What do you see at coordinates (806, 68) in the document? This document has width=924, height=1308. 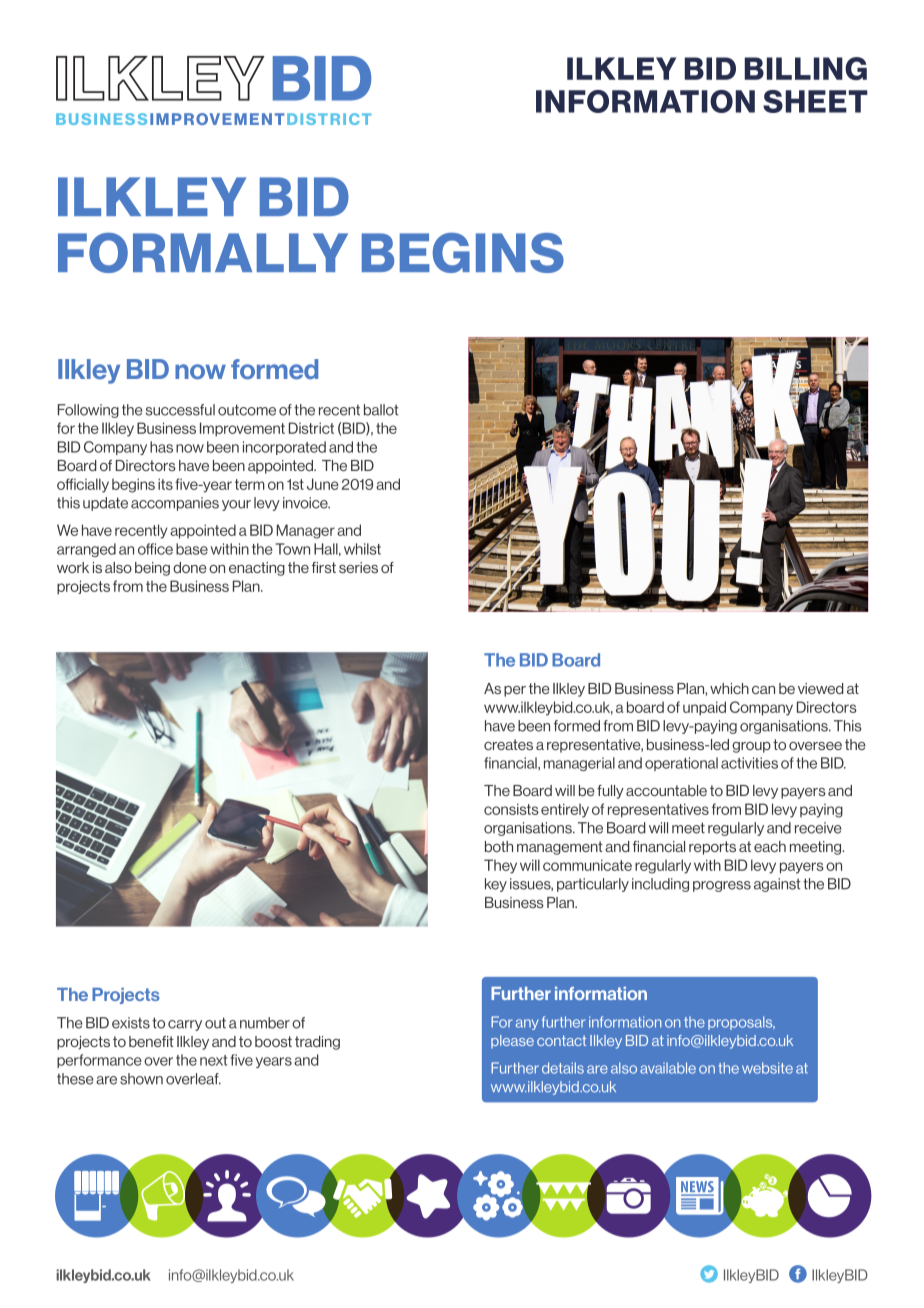 I see `BILLING` at bounding box center [806, 68].
